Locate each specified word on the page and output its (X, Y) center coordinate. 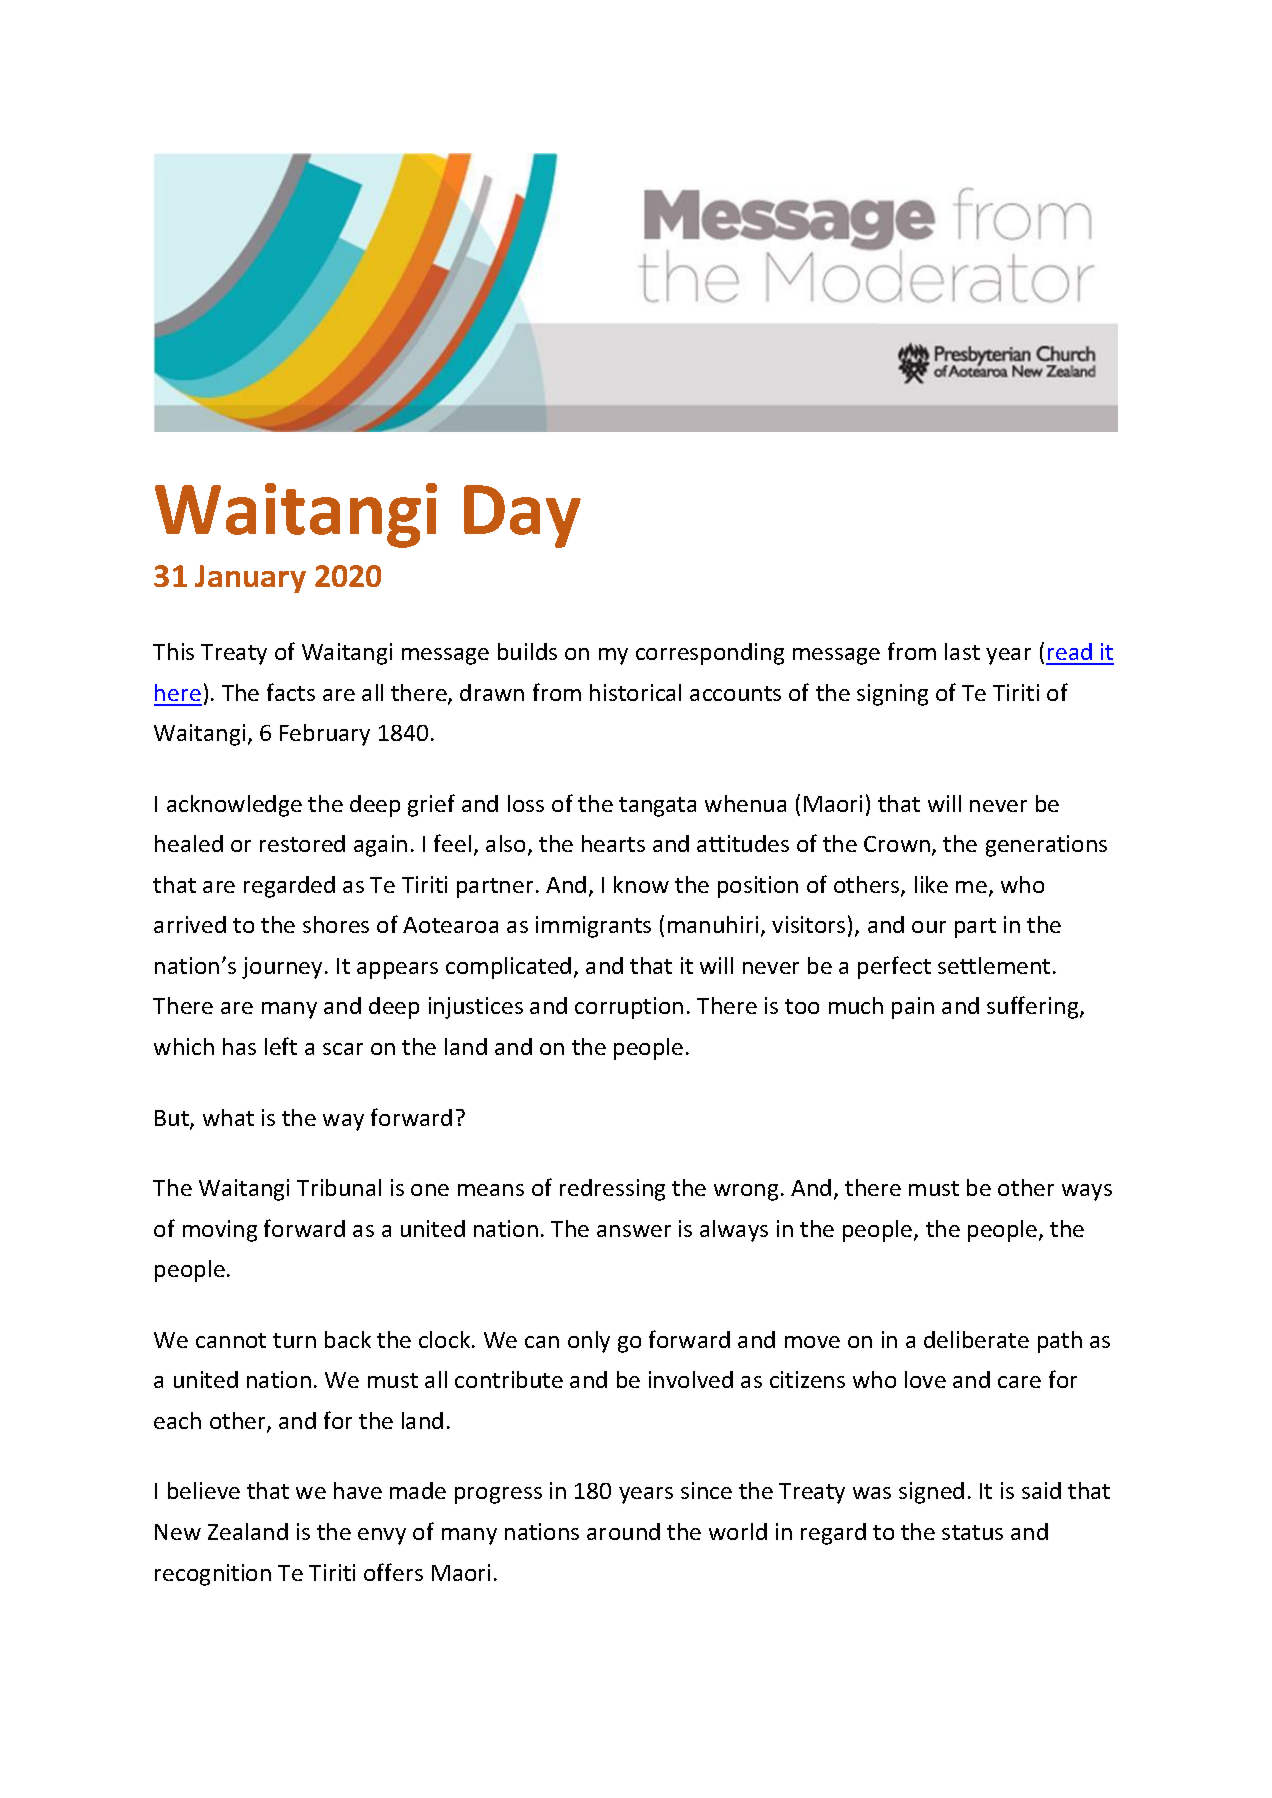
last (962, 651)
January (250, 579)
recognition (213, 1575)
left (281, 1046)
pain (913, 1008)
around (623, 1531)
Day (522, 516)
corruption (629, 1008)
